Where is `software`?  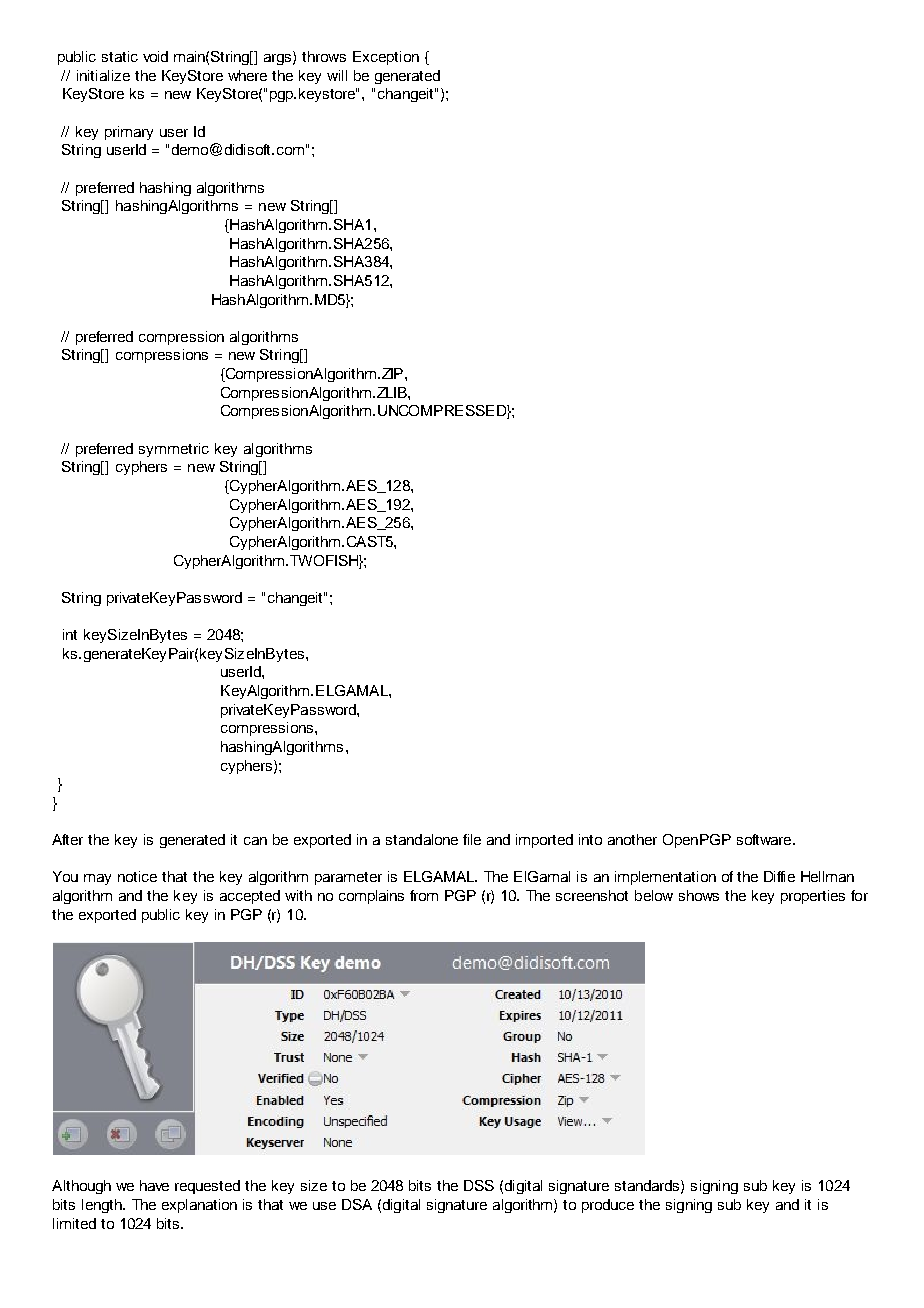 software is located at coordinates (765, 839).
